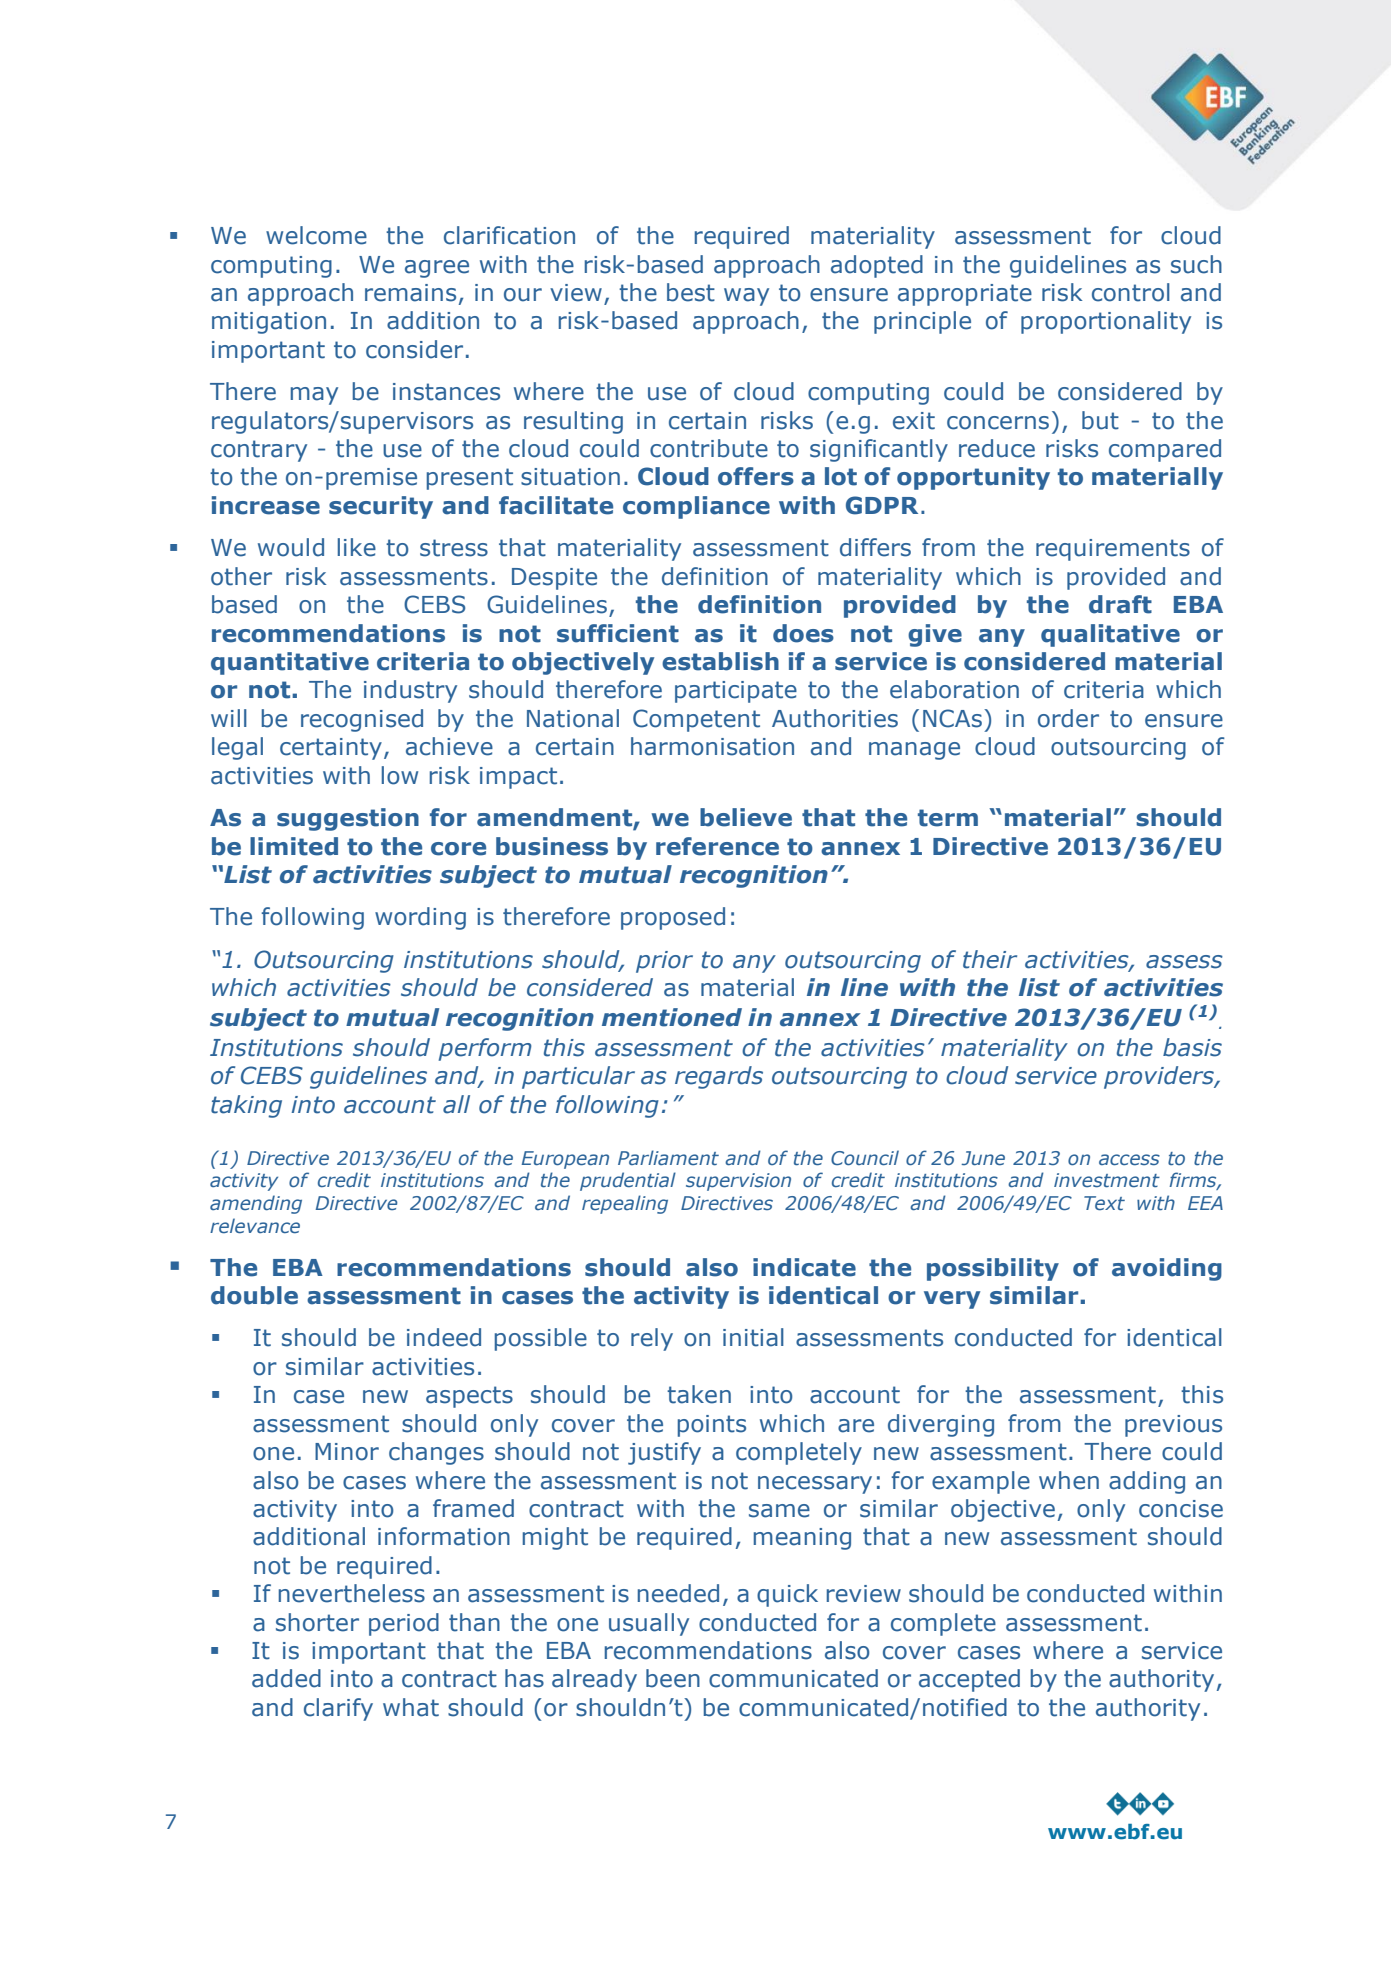 The width and height of the image is (1392, 1968). Describe the element at coordinates (1131, 292) in the image. I see `control` at that location.
